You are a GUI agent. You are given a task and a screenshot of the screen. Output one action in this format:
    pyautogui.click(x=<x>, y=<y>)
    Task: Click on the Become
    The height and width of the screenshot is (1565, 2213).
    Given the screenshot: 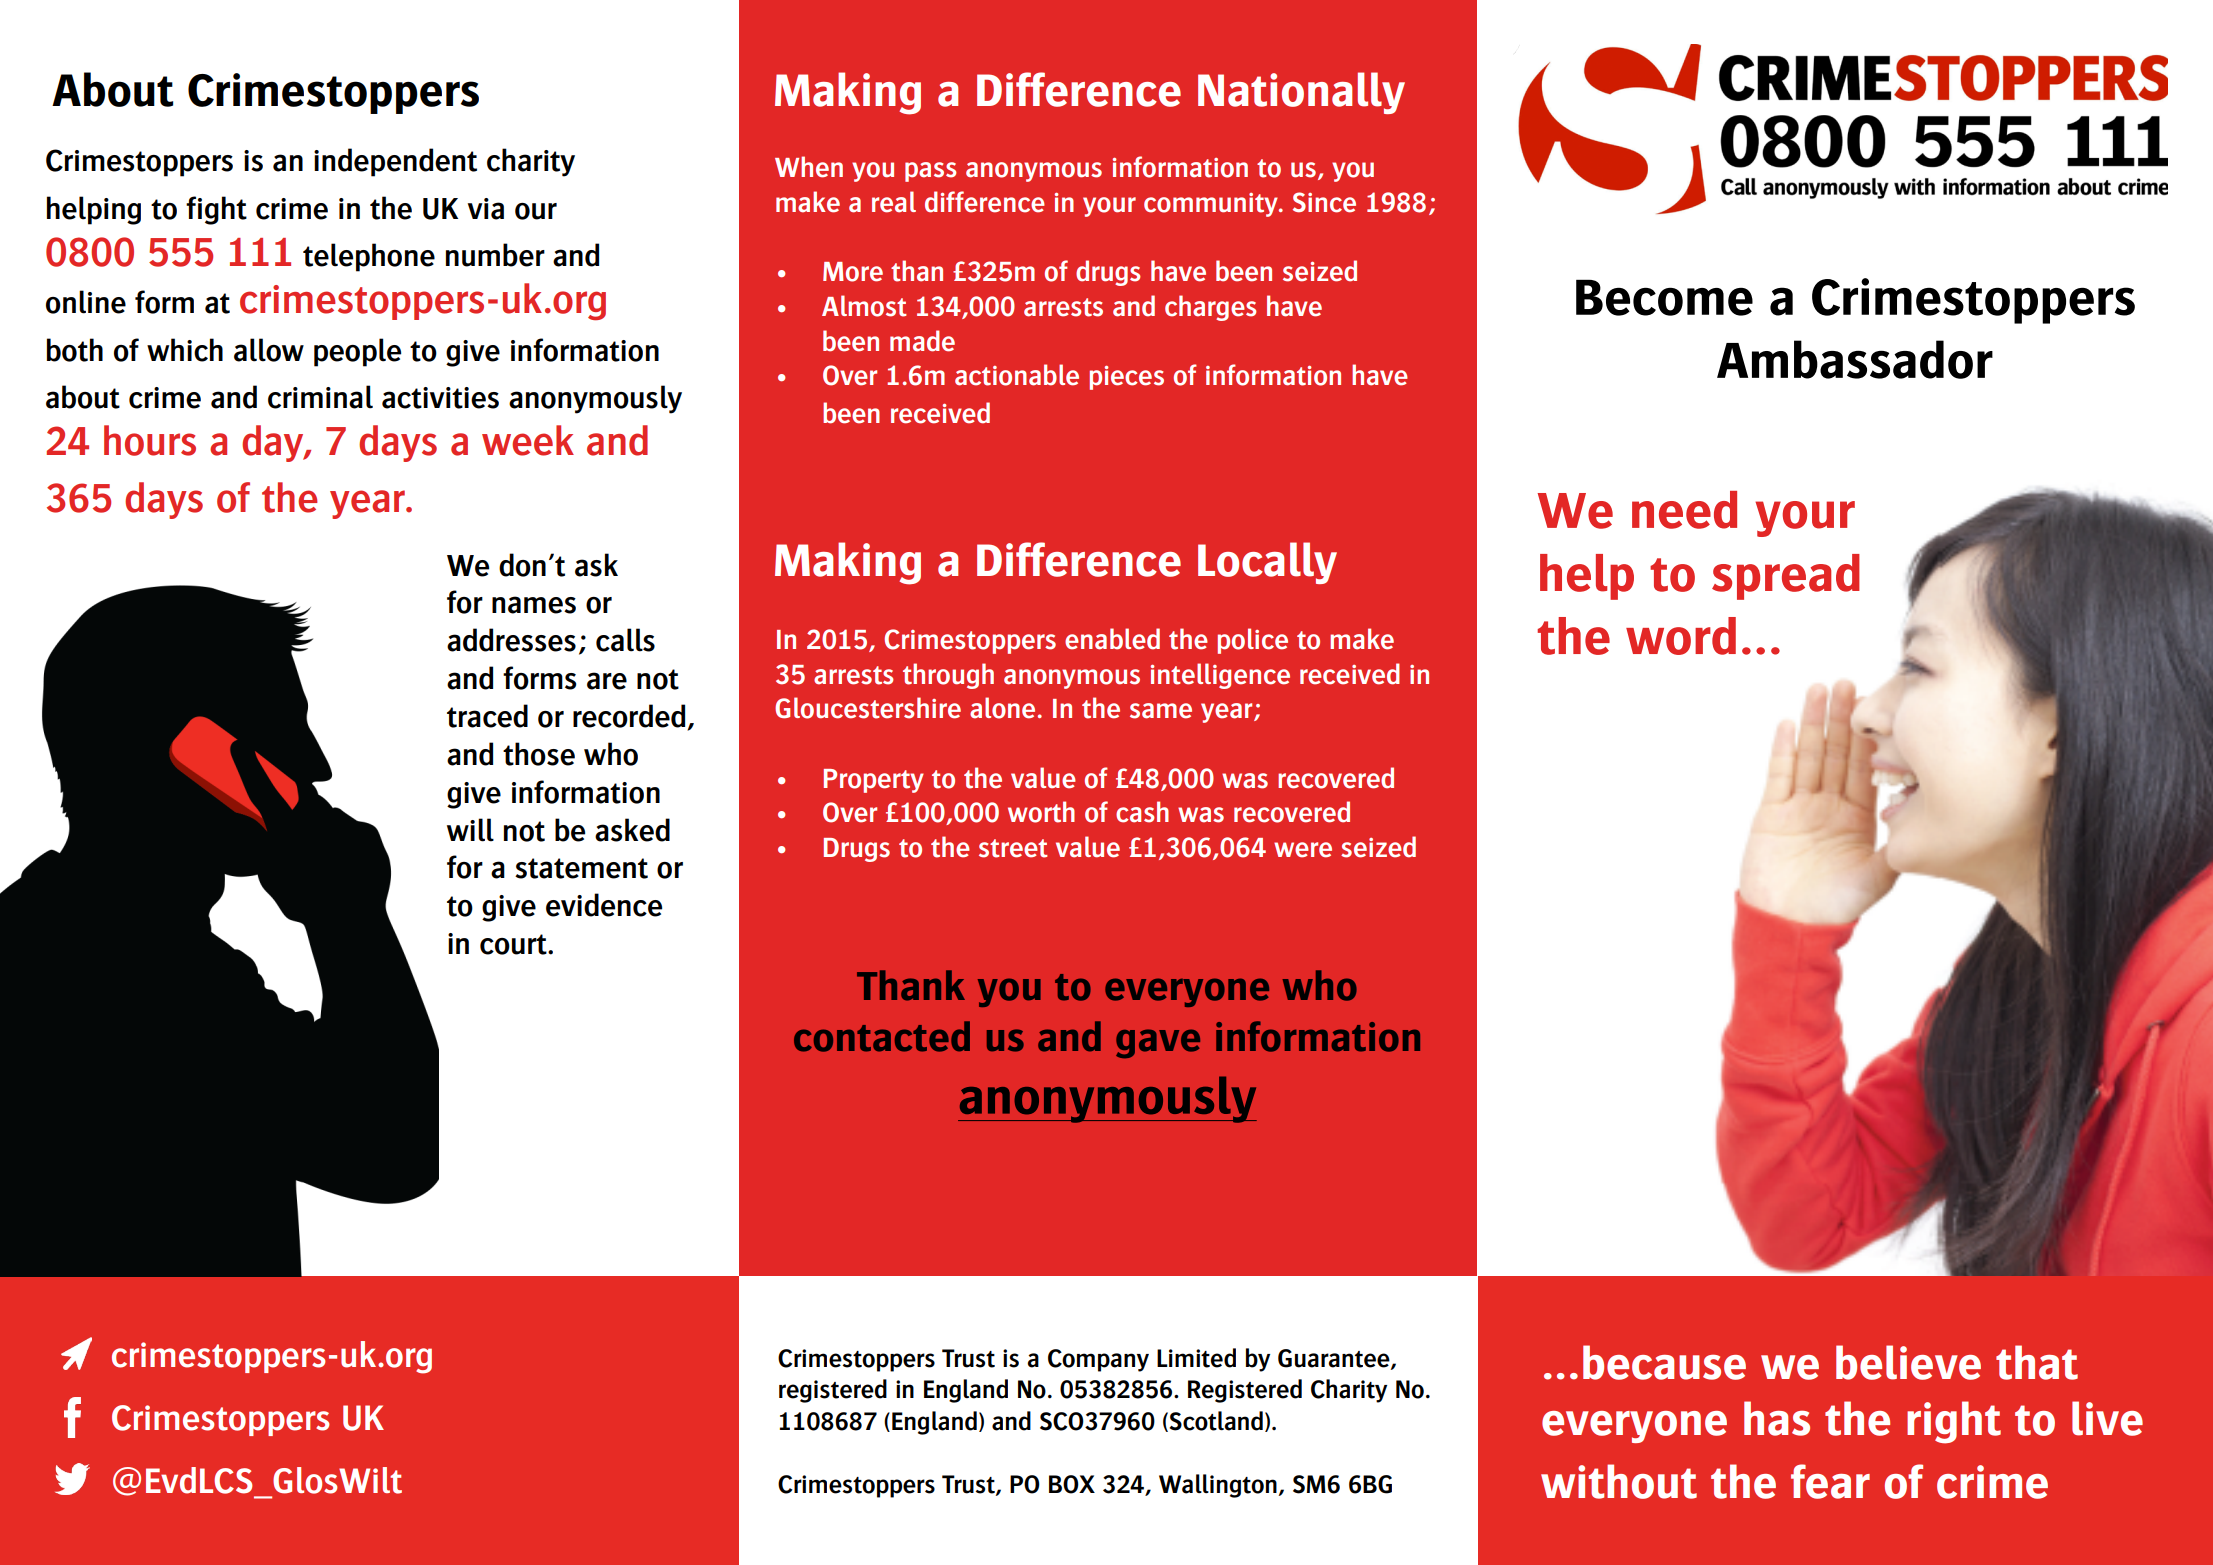 What is the action you would take?
    pyautogui.click(x=1664, y=297)
